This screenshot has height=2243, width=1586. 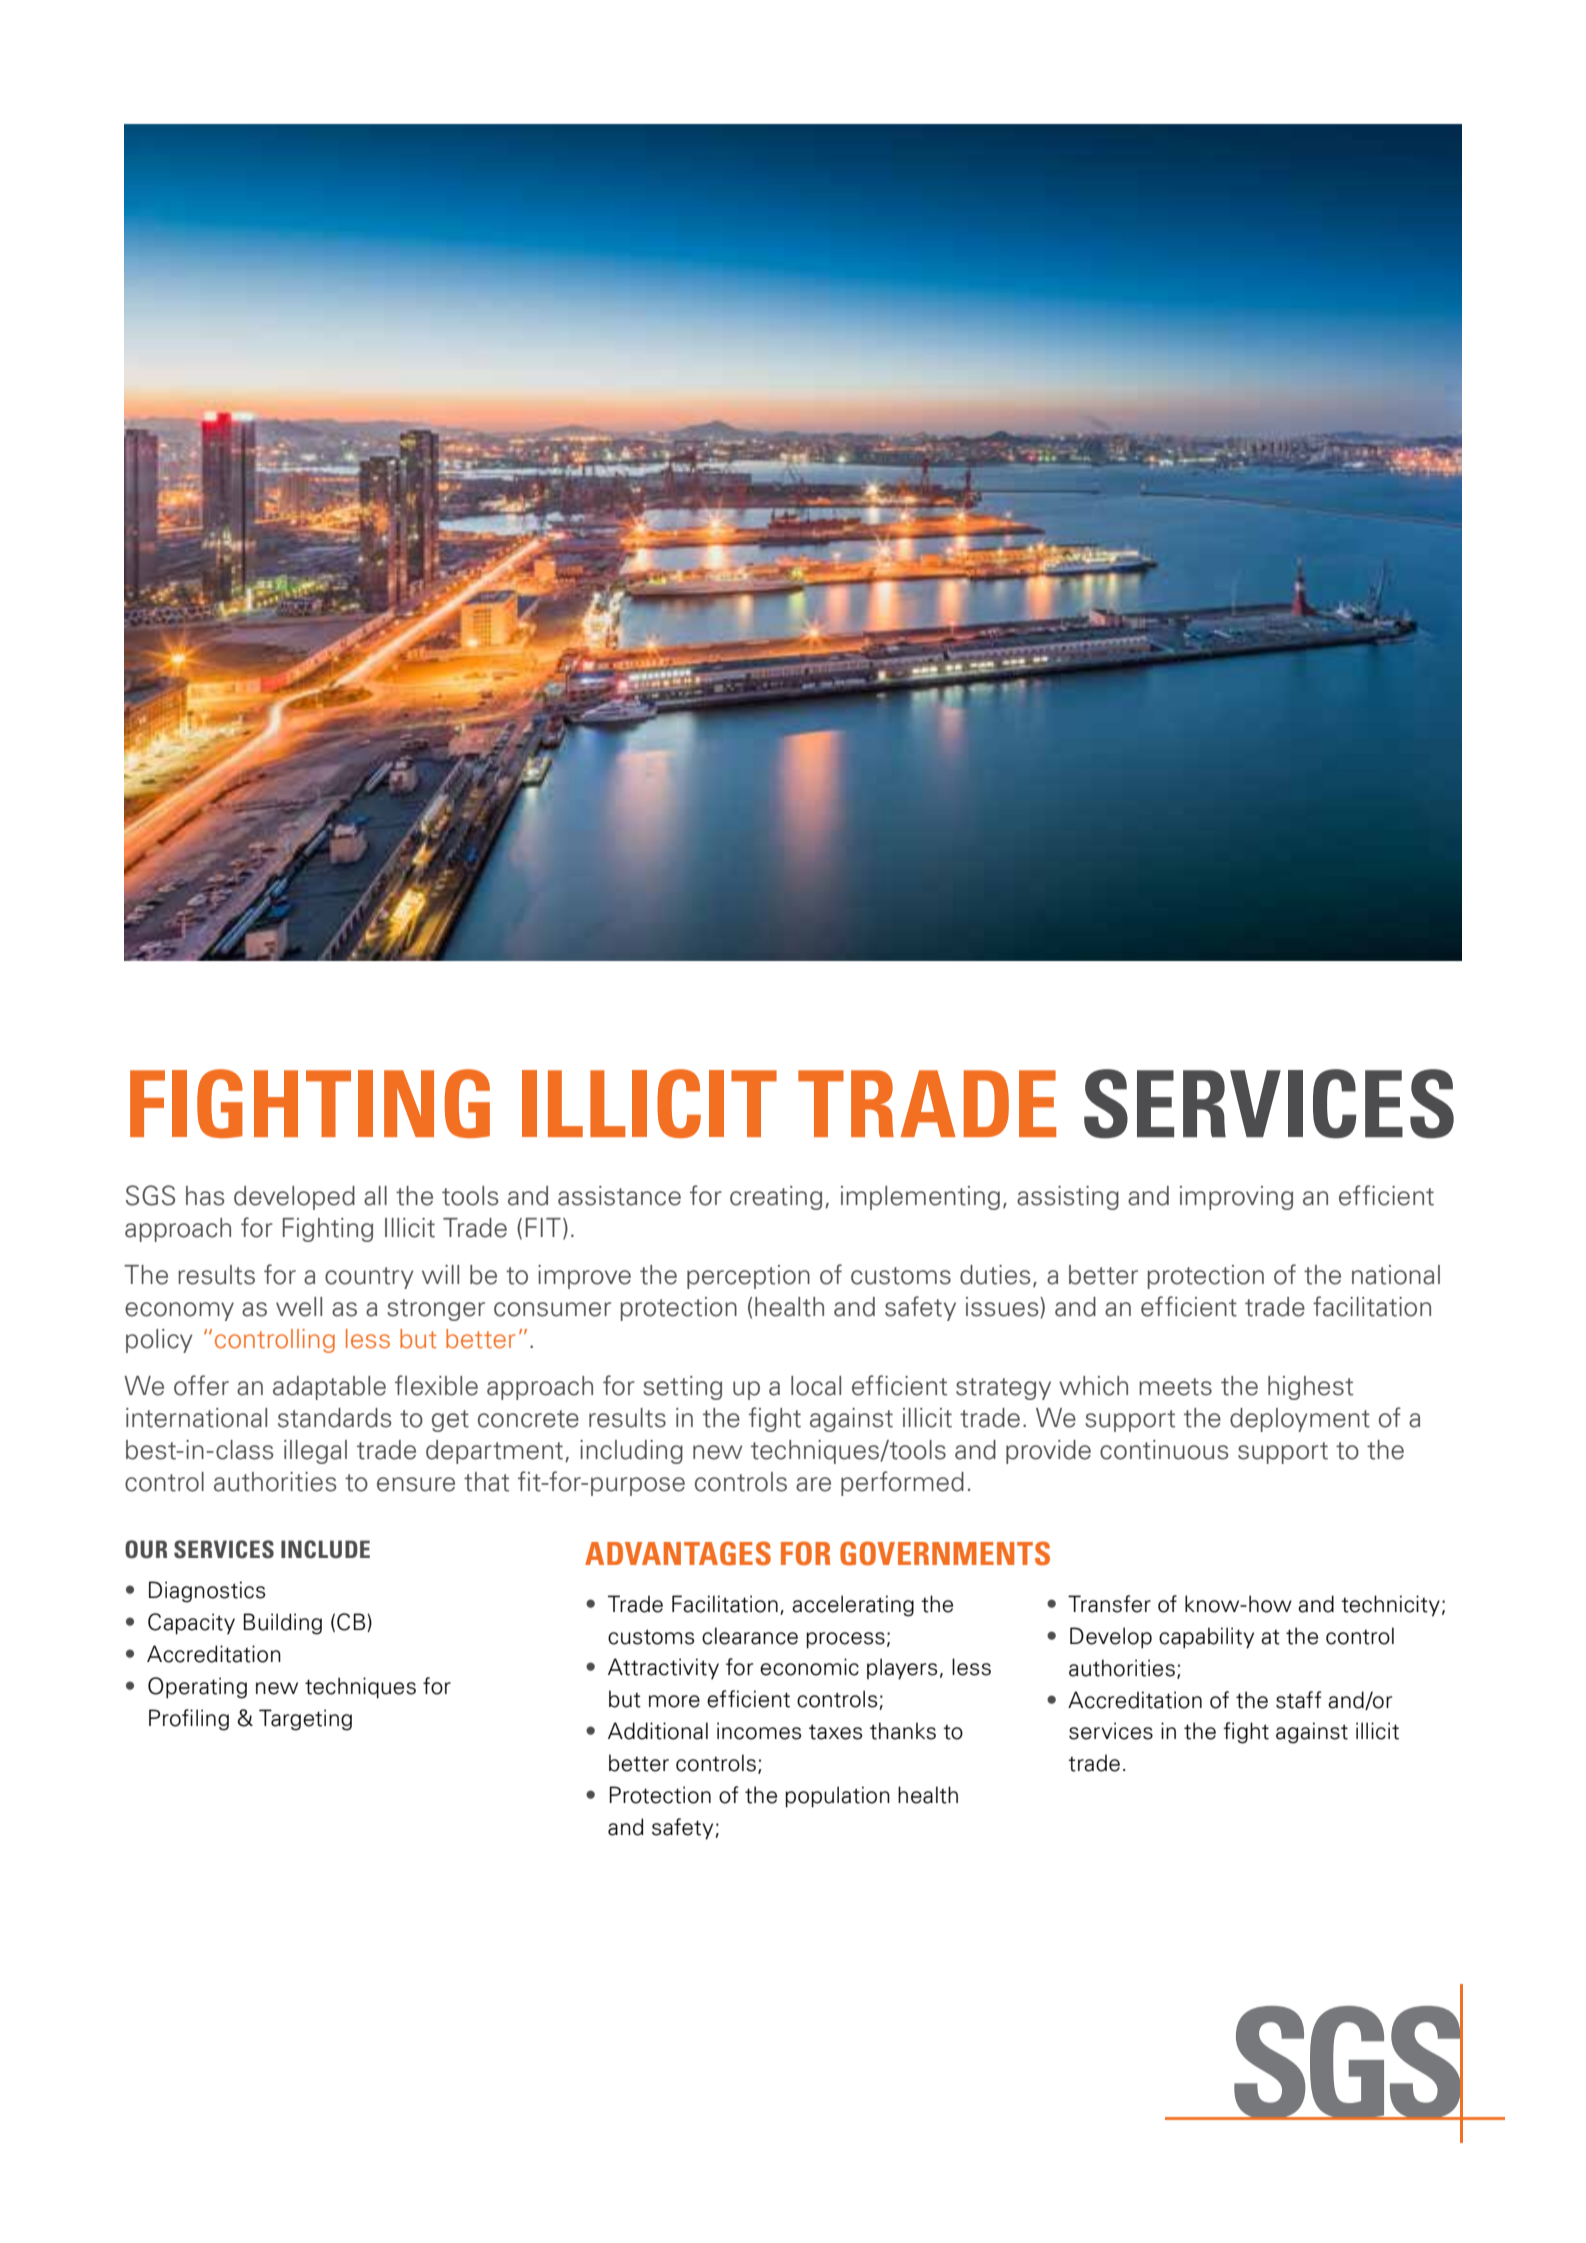 What do you see at coordinates (1164, 1450) in the screenshot?
I see `continuous` at bounding box center [1164, 1450].
